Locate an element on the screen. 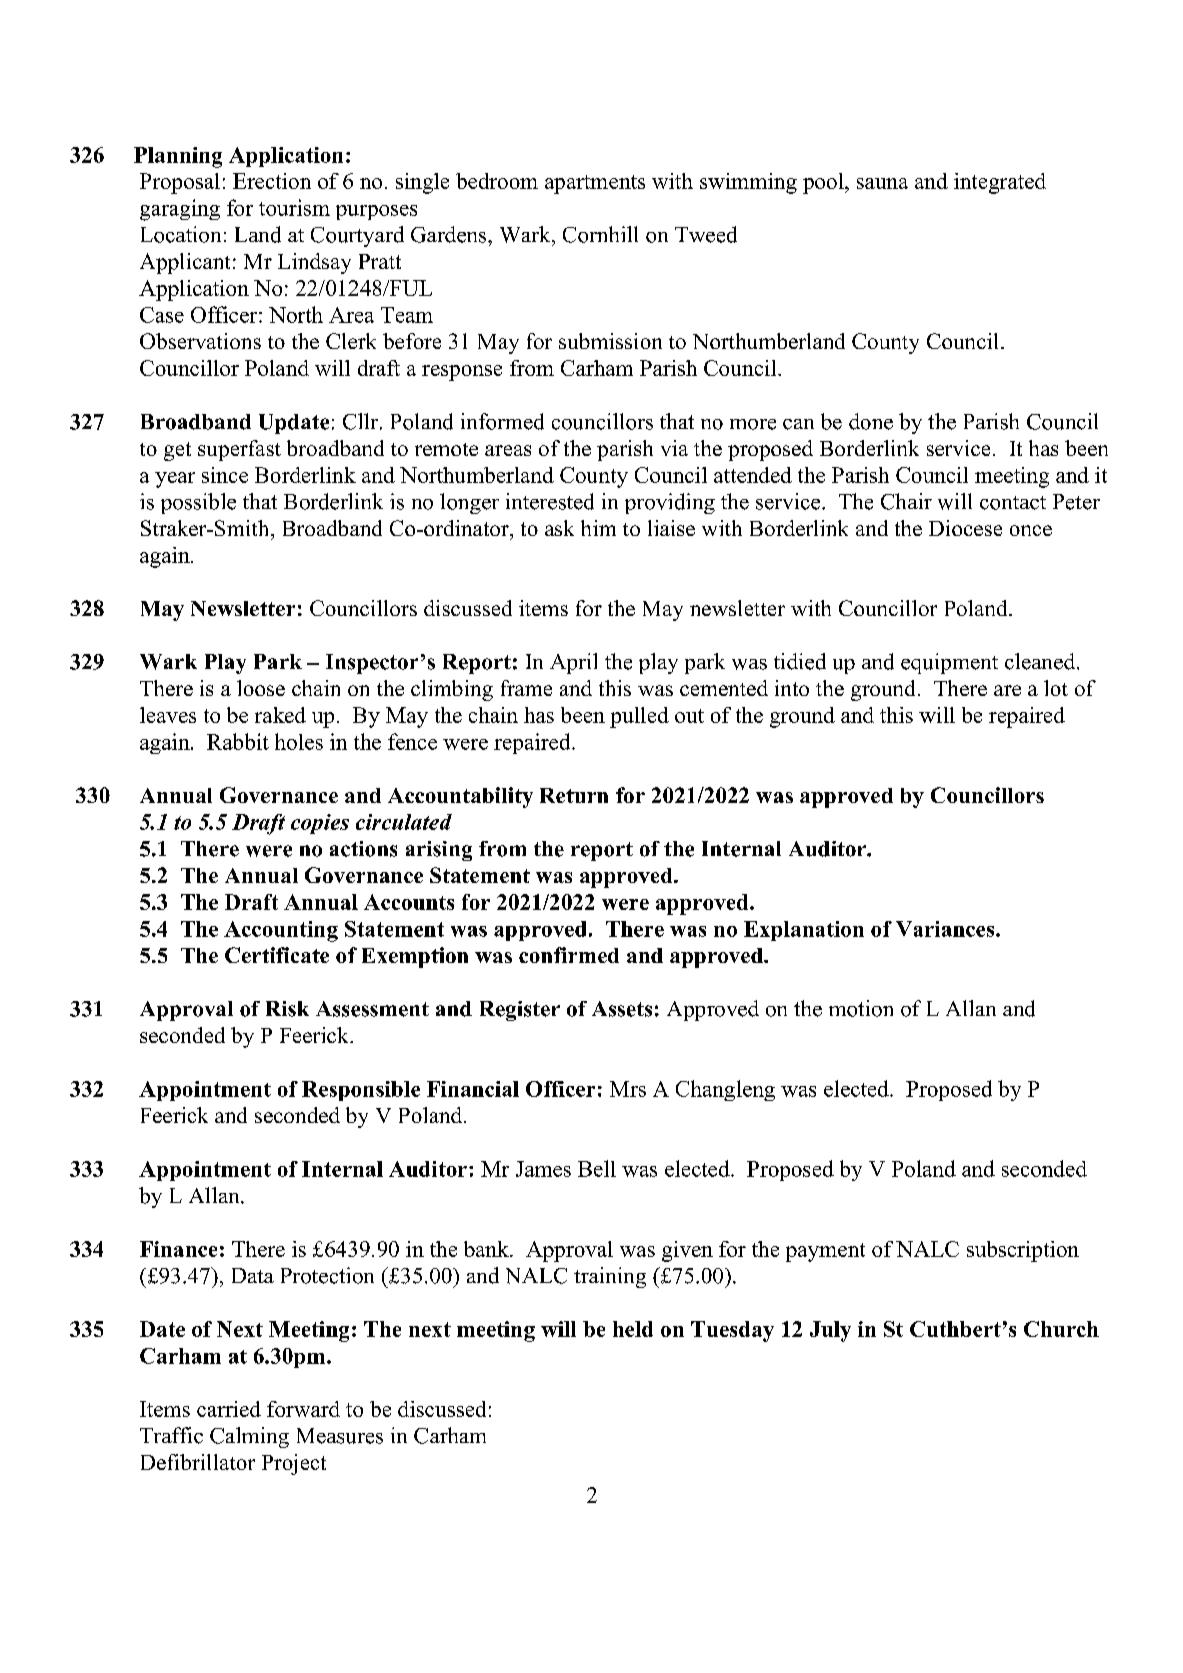 This screenshot has width=1183, height=1673. Erection is located at coordinates (272, 181).
